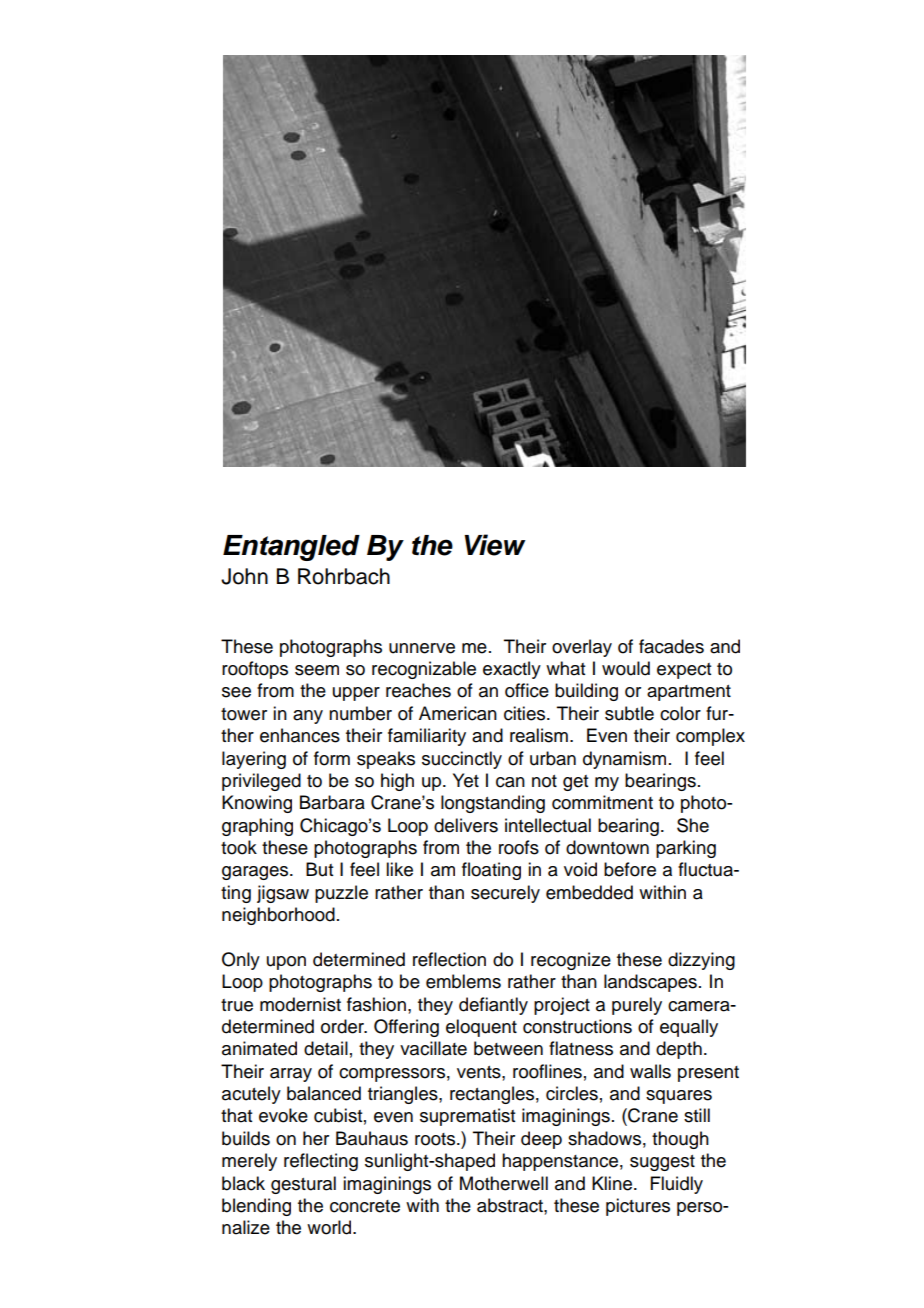 The height and width of the screenshot is (1308, 924). I want to click on dynamism, so click(624, 760).
